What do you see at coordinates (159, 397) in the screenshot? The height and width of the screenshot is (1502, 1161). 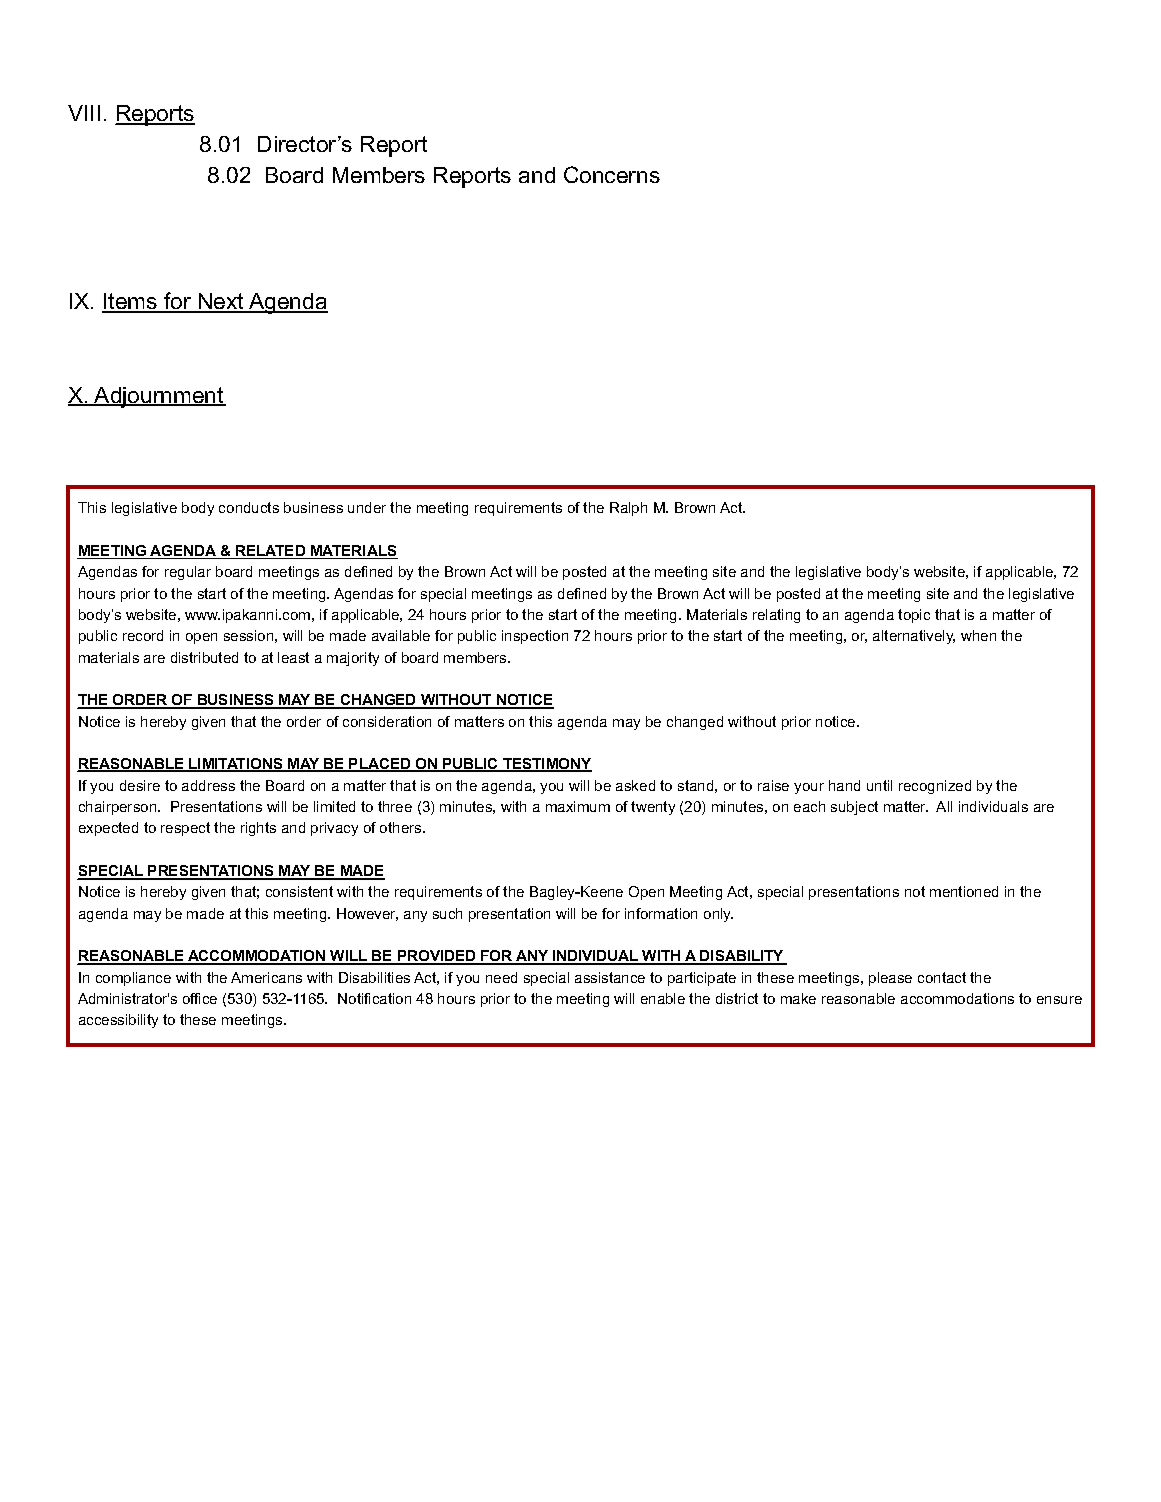 I see `Adjournment` at bounding box center [159, 397].
